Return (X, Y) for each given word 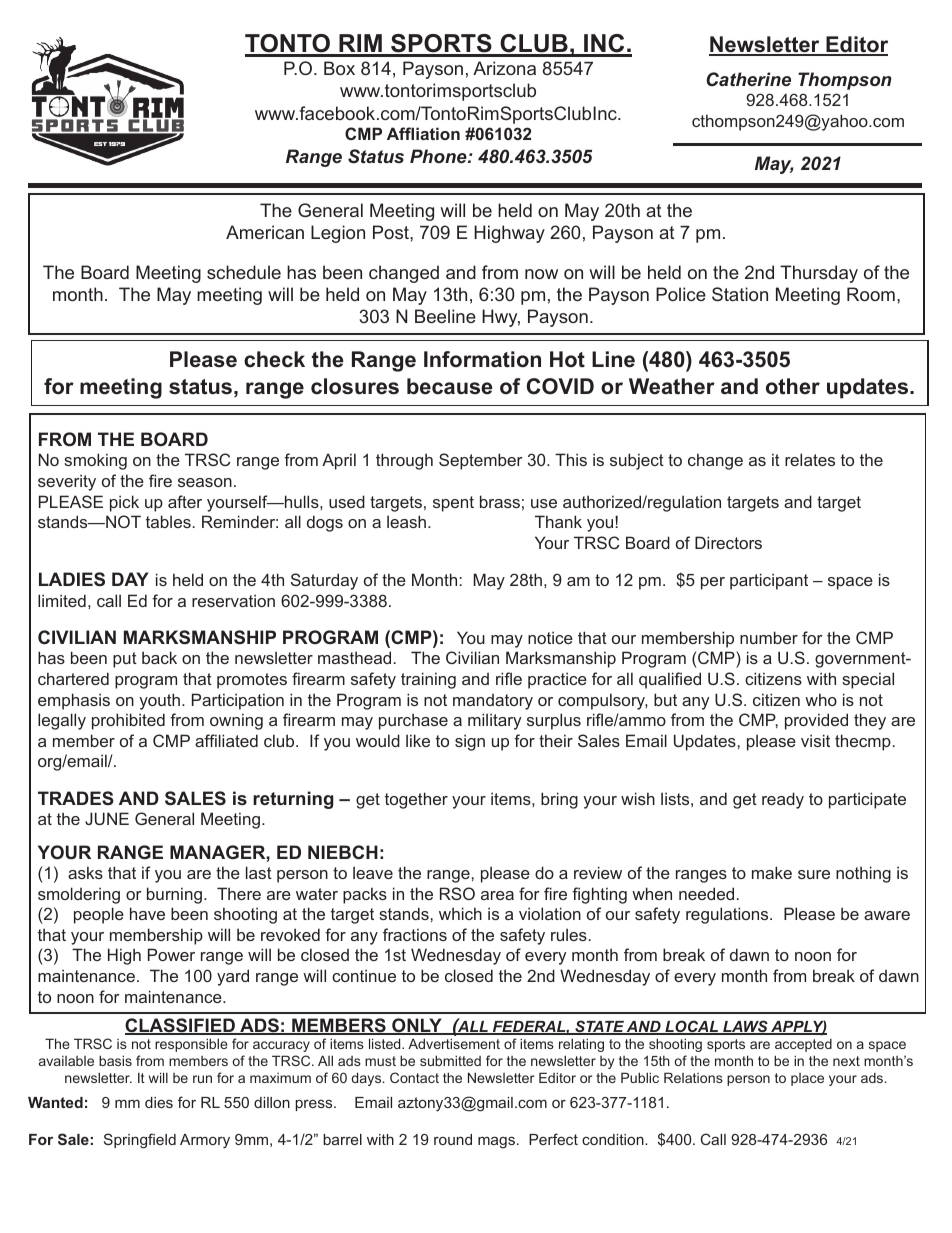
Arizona (504, 68)
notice (550, 637)
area (497, 895)
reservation (233, 600)
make (772, 872)
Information (482, 359)
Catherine (749, 79)
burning (174, 895)
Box (339, 68)
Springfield (140, 1141)
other (793, 386)
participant (769, 581)
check (274, 359)
